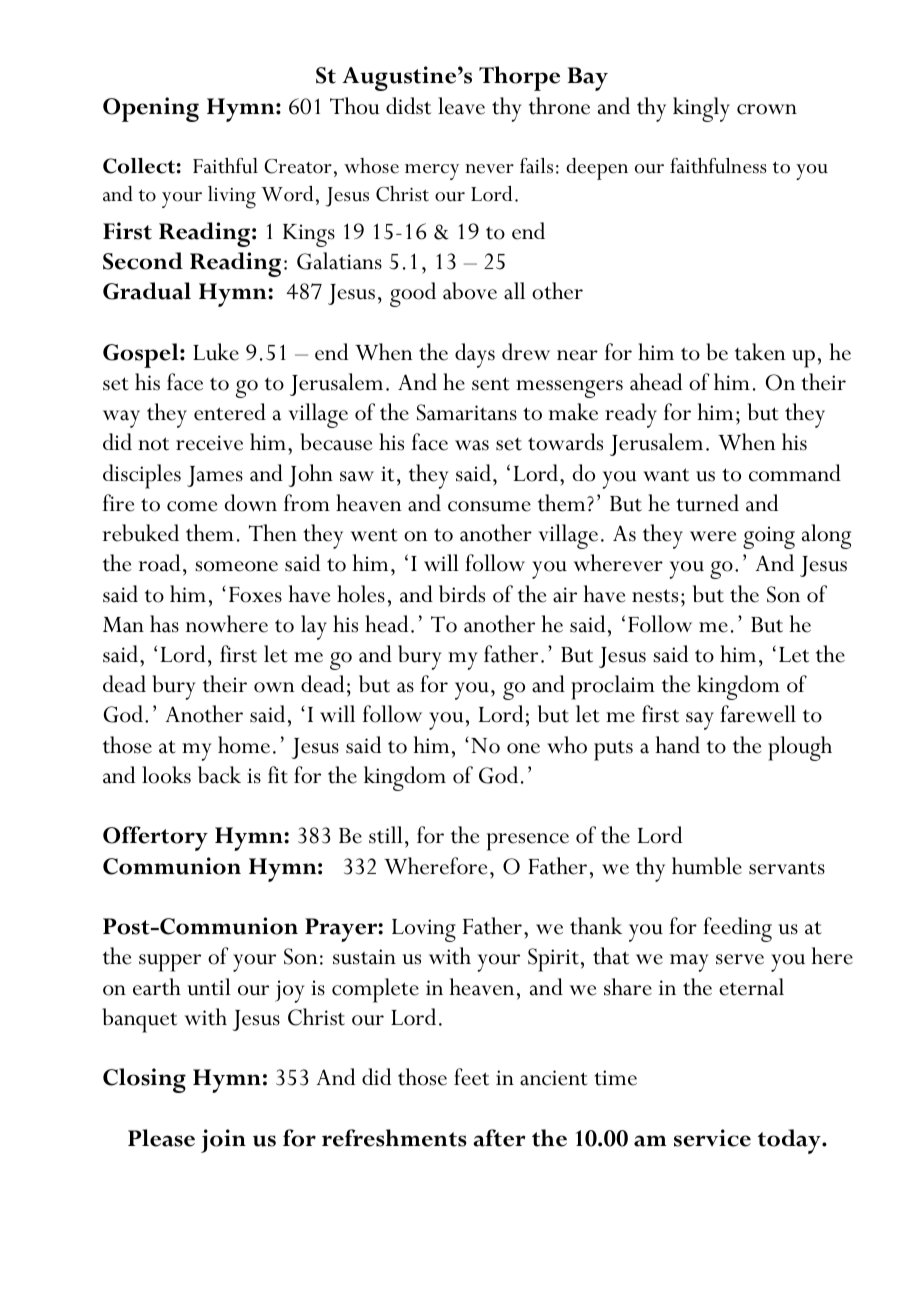 The width and height of the screenshot is (924, 1308). I want to click on service, so click(712, 1138).
